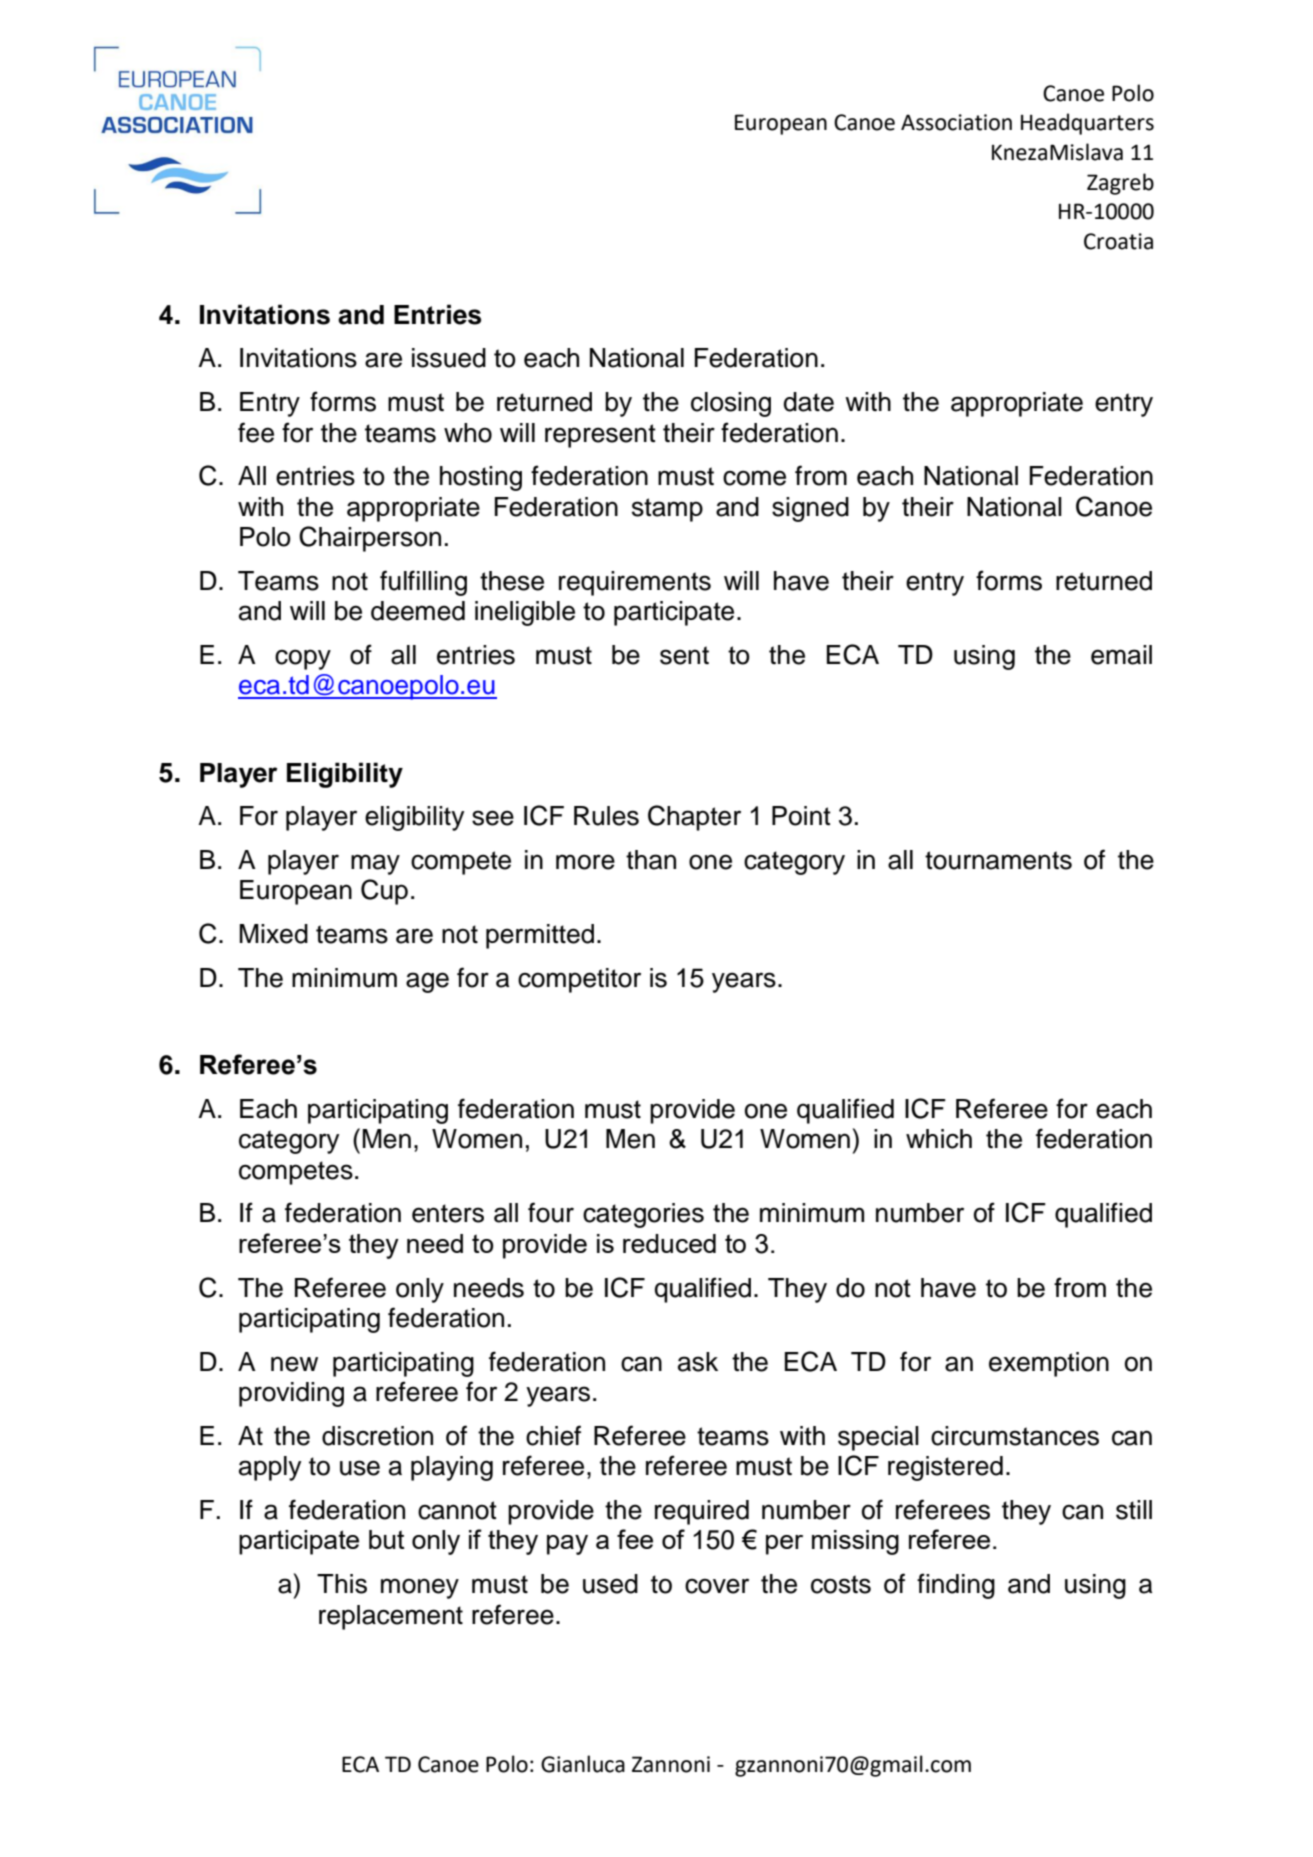 The height and width of the image is (1857, 1313). Describe the element at coordinates (731, 404) in the image. I see `closing` at that location.
